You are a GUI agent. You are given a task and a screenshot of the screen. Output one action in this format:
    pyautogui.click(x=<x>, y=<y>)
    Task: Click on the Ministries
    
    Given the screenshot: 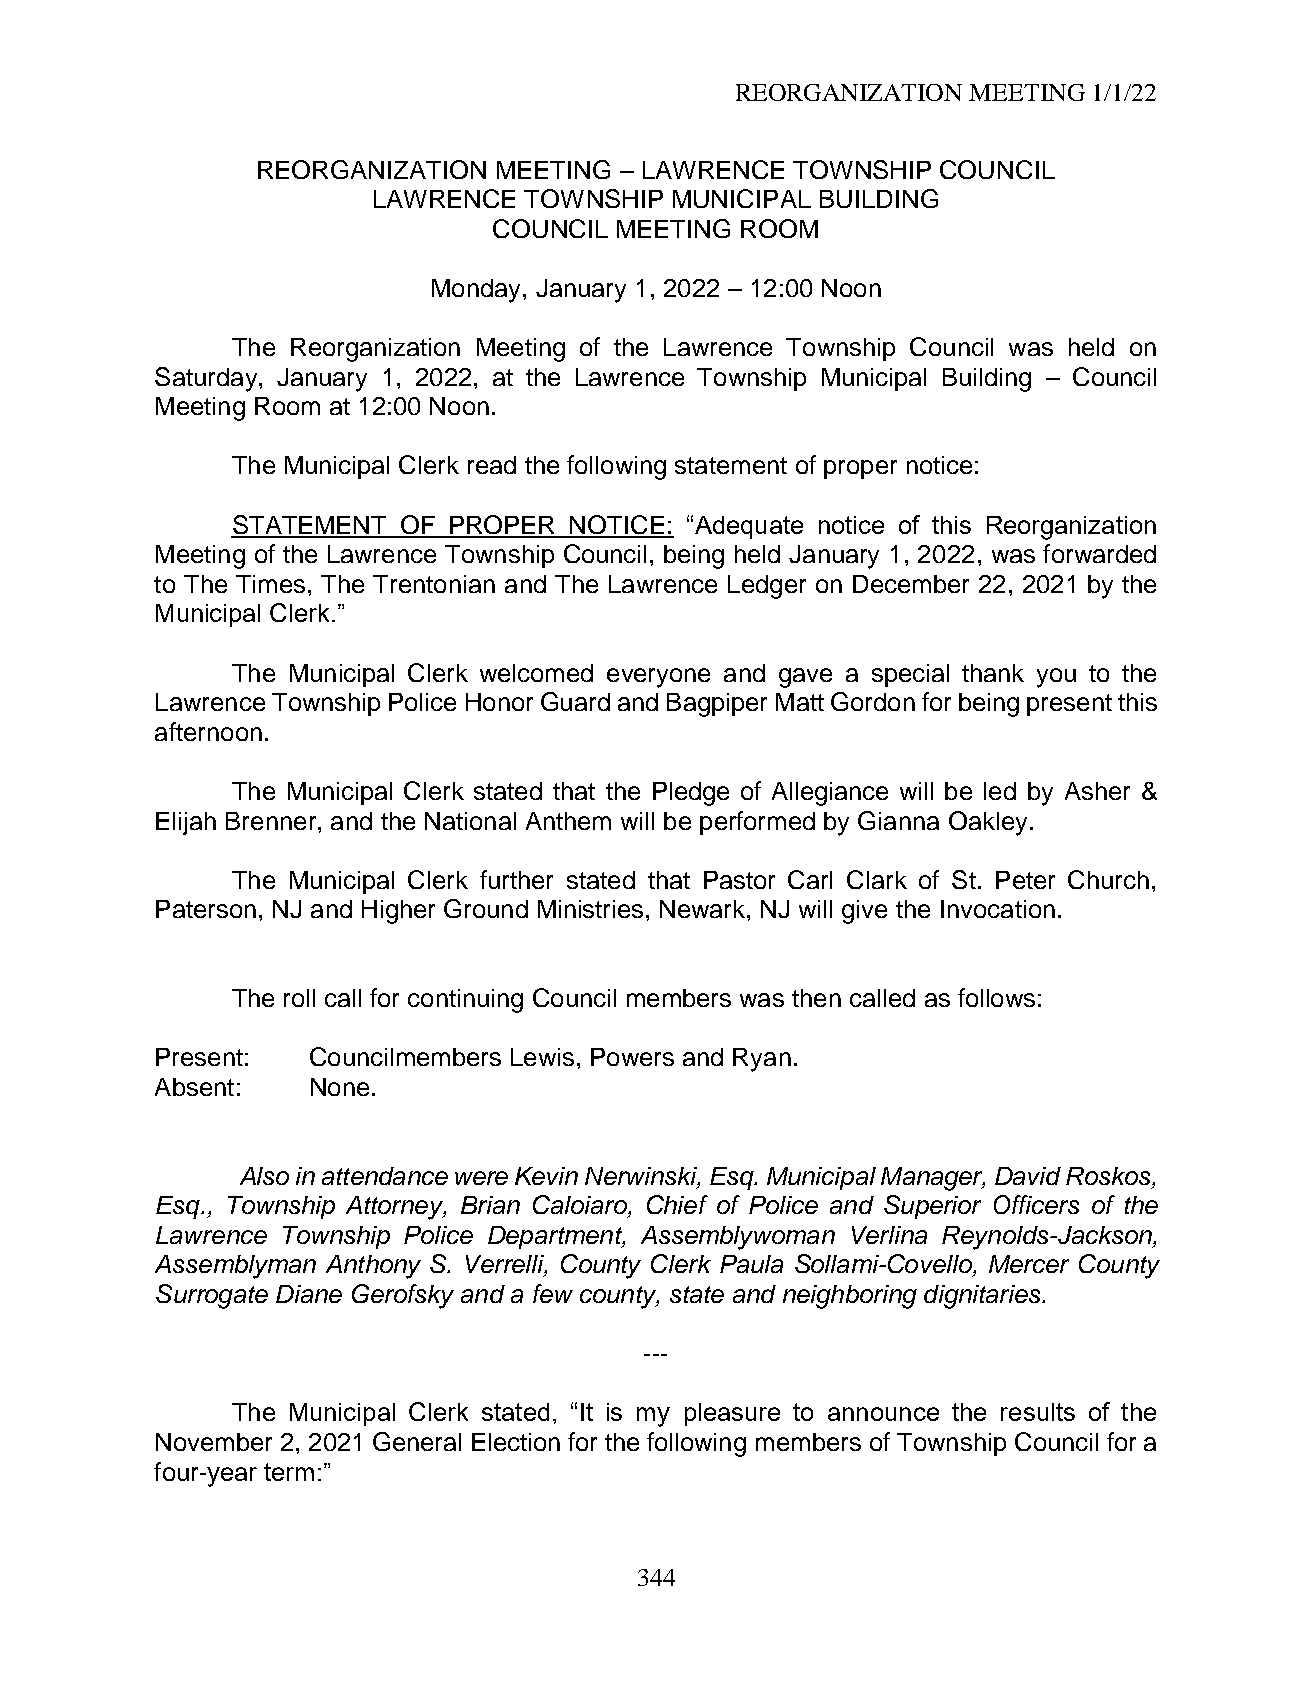 What is the action you would take?
    pyautogui.click(x=590, y=909)
